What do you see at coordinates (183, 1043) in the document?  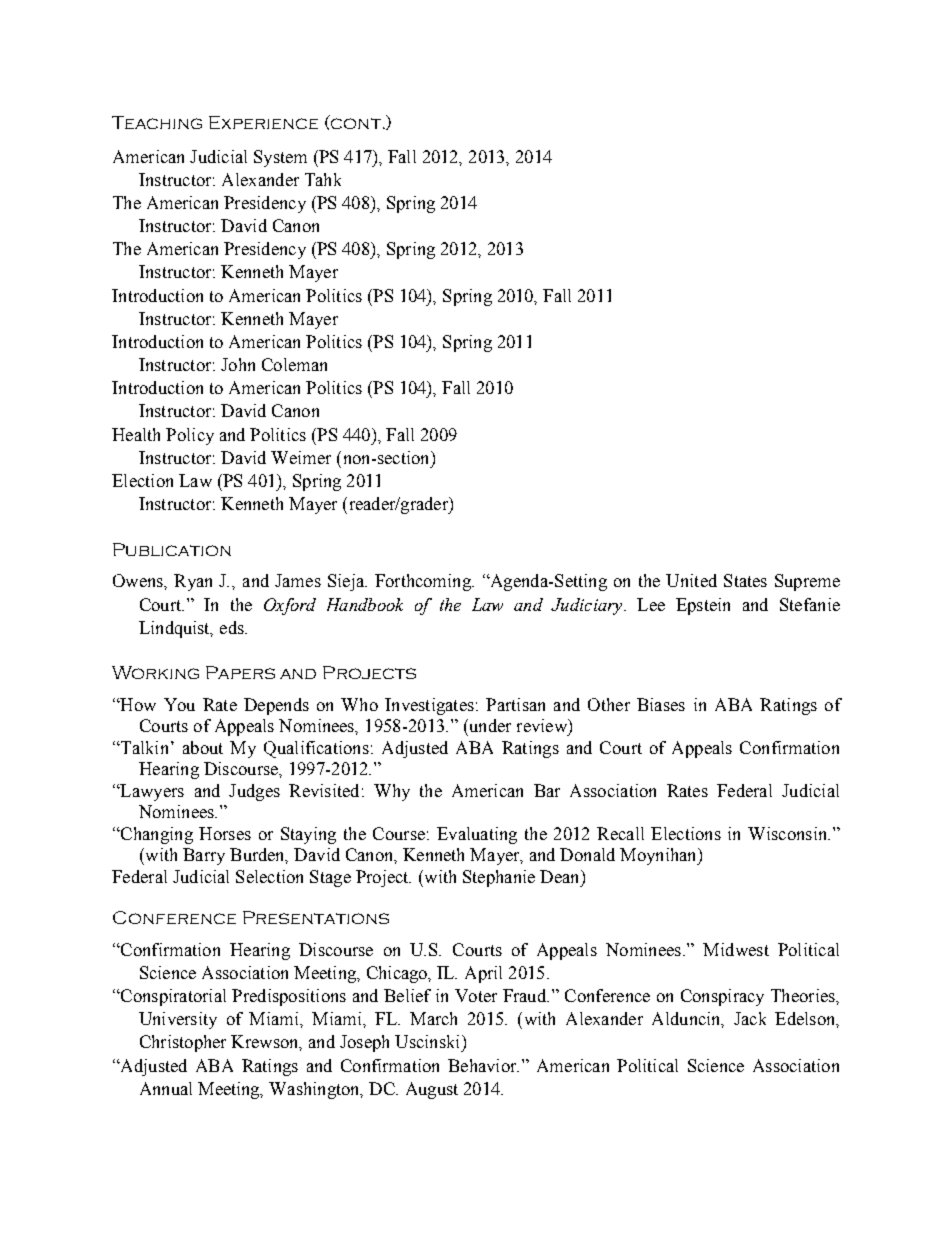 I see `Christopher` at bounding box center [183, 1043].
